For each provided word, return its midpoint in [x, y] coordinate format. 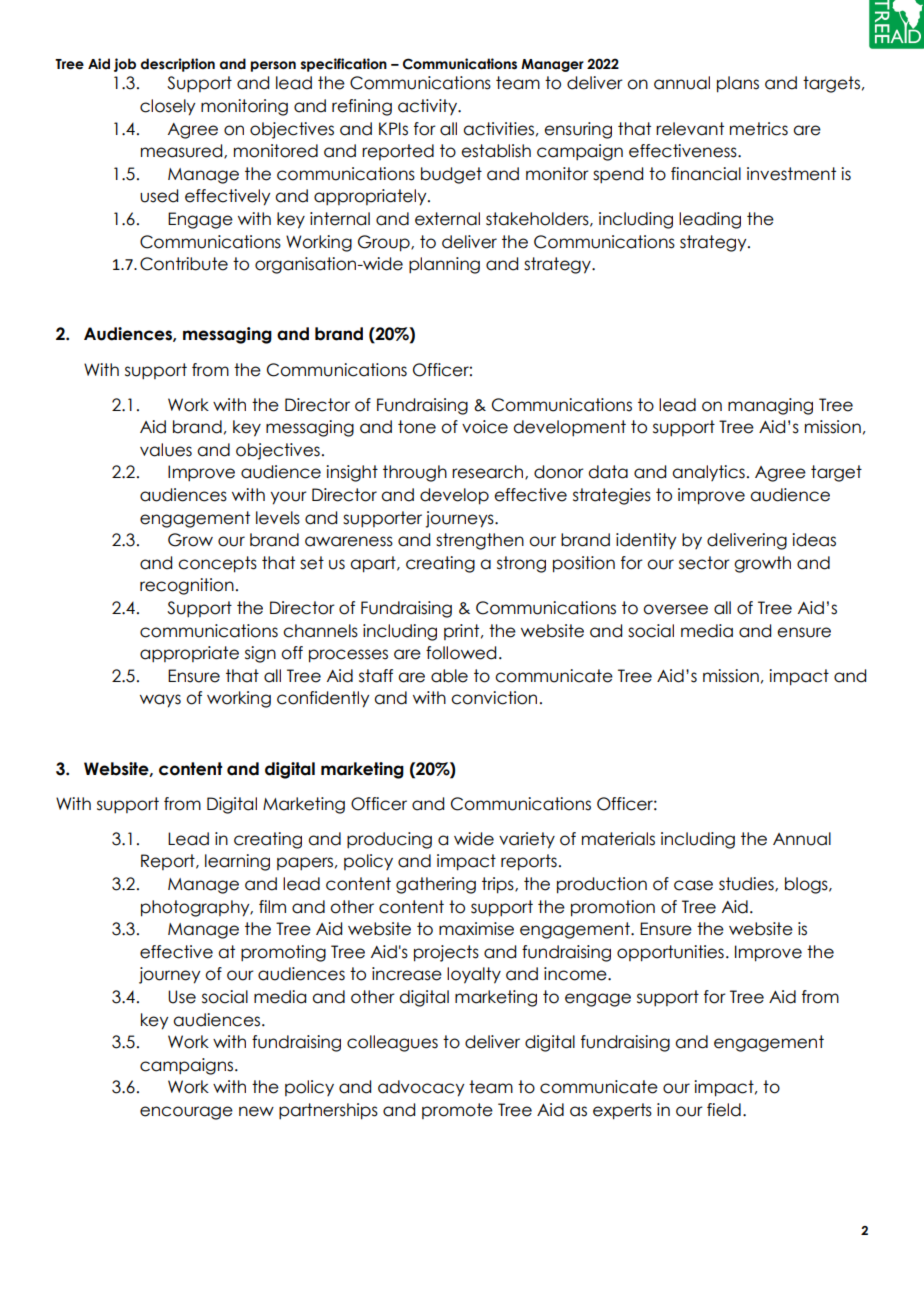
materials [618, 839]
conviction [494, 698]
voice [485, 427]
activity [428, 107]
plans [738, 84]
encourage [186, 1113]
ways [160, 701]
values [166, 450]
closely [167, 107]
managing [770, 406]
